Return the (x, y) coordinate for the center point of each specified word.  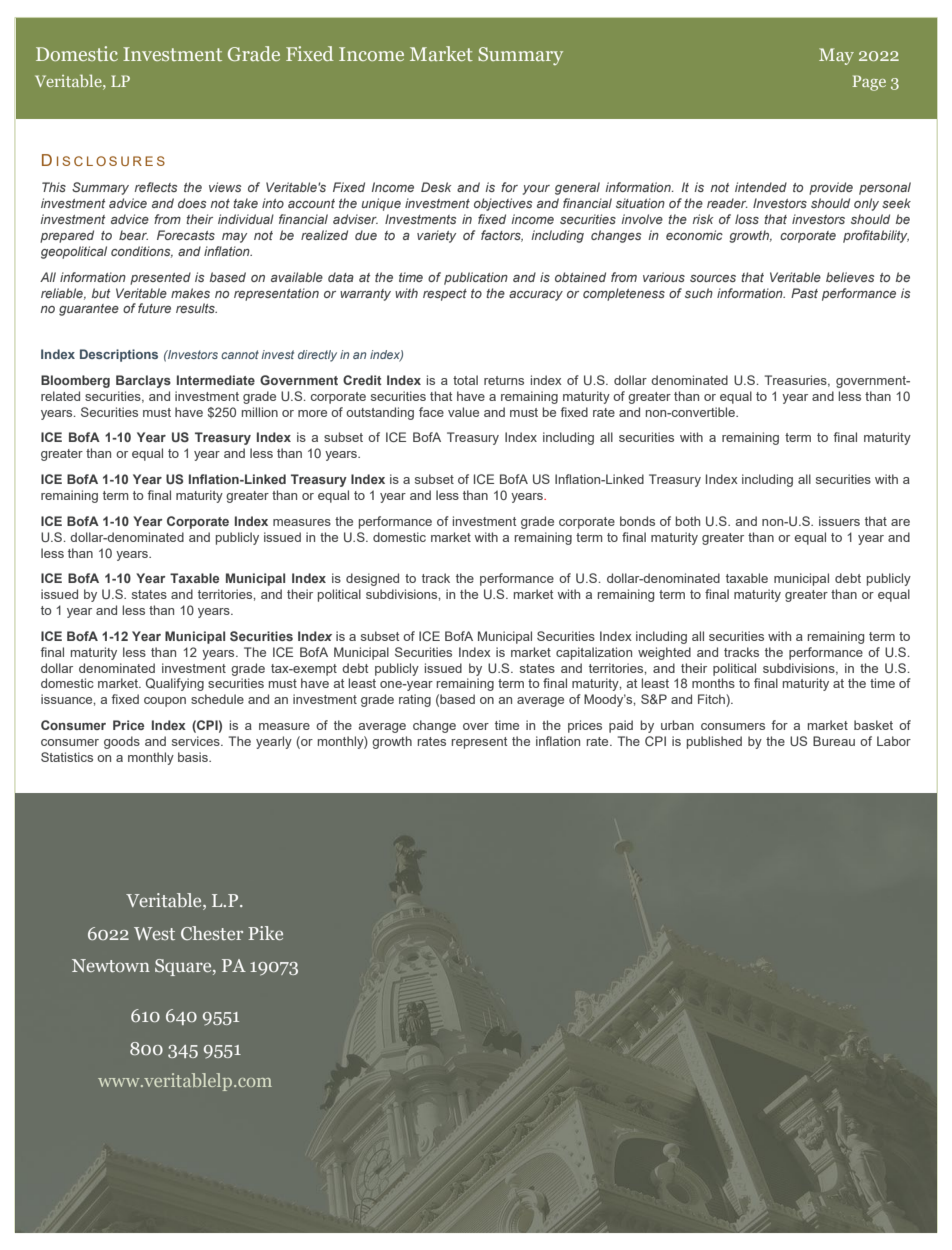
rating (415, 700)
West (154, 933)
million (260, 412)
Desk (436, 187)
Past (804, 293)
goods (122, 742)
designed (372, 579)
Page (869, 83)
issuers (839, 521)
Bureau (834, 741)
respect (445, 295)
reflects (156, 187)
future (154, 308)
